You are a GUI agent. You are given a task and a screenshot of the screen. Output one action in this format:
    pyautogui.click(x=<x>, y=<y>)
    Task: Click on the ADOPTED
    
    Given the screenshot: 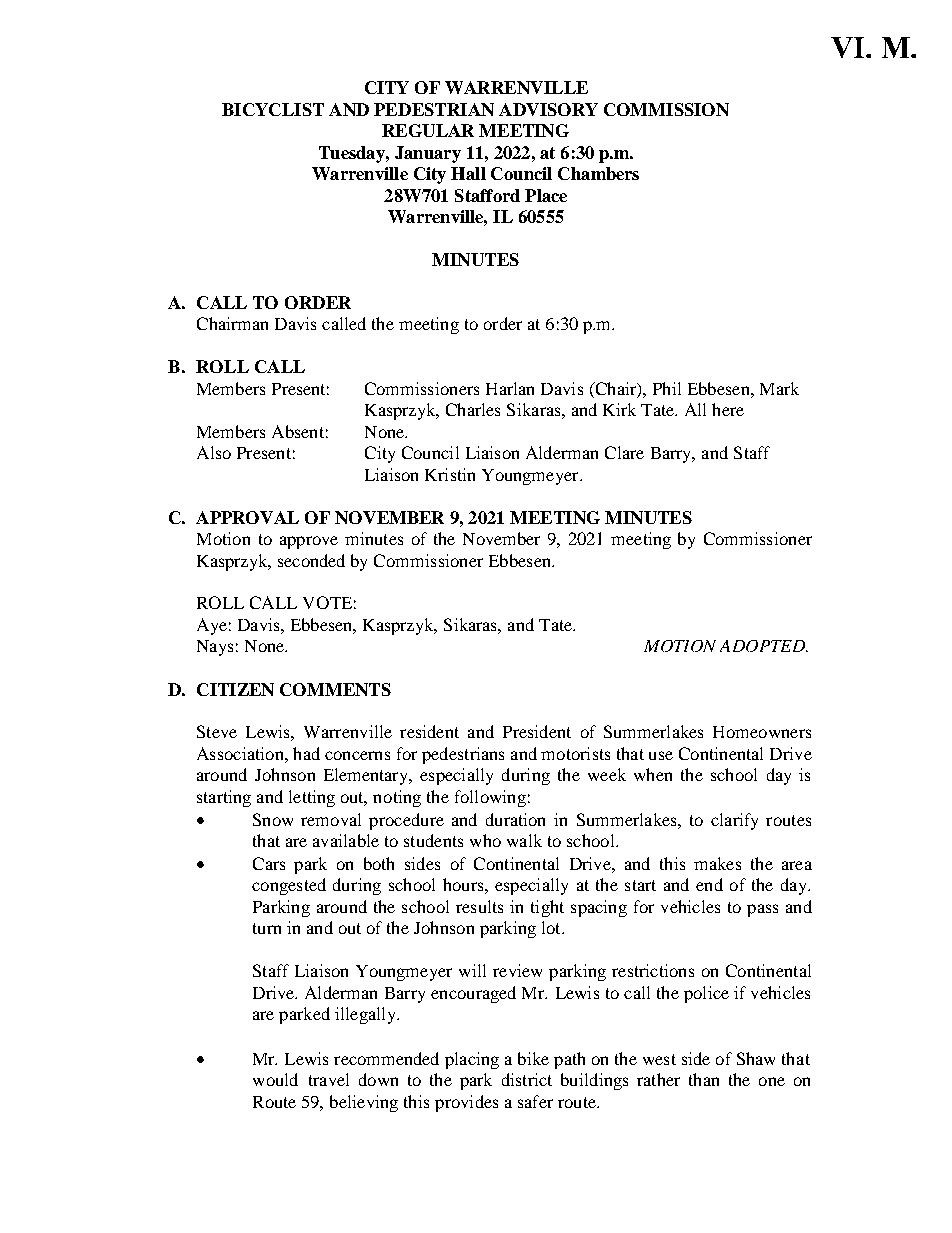 What is the action you would take?
    pyautogui.click(x=763, y=646)
